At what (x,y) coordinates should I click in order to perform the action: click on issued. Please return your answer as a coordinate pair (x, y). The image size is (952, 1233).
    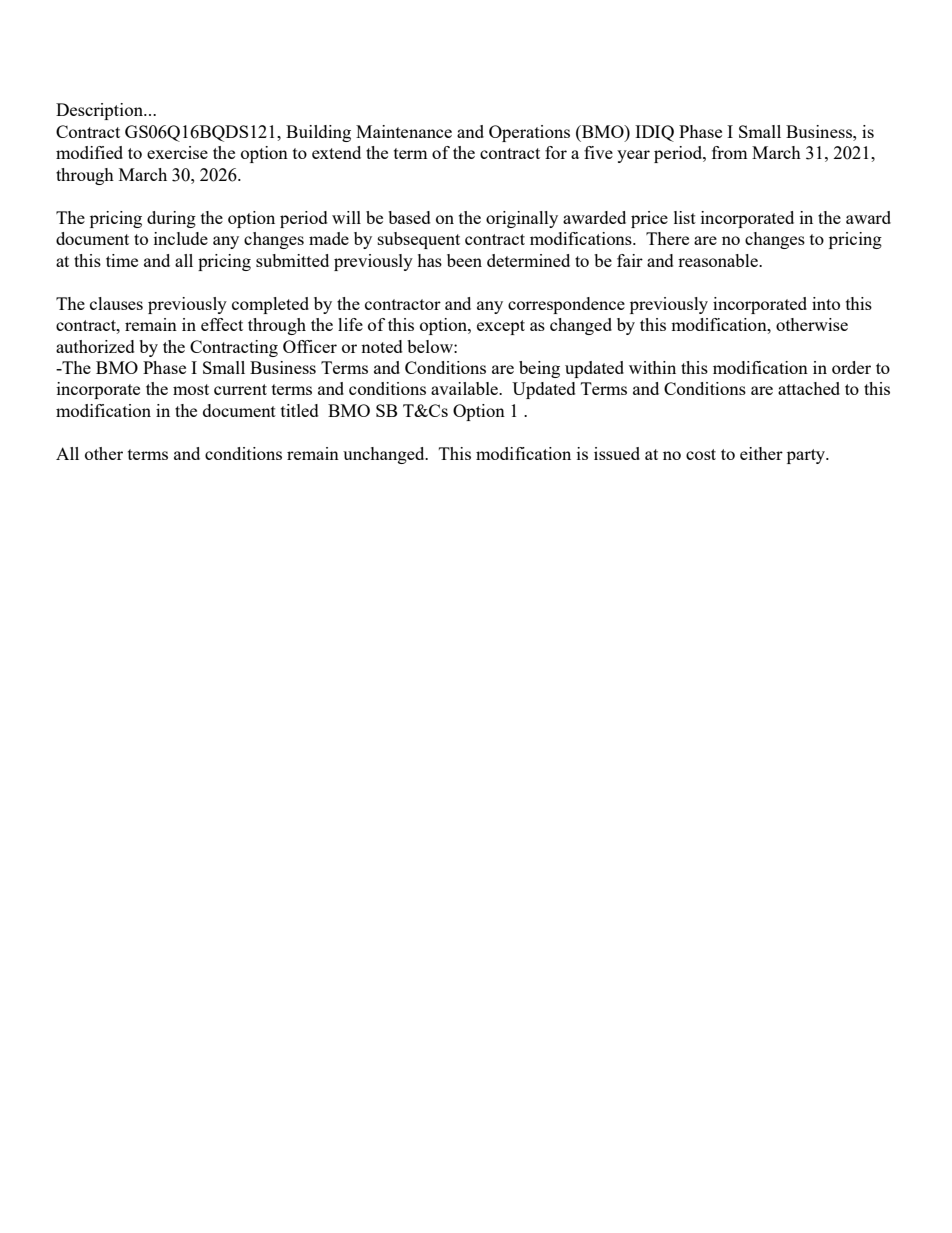
    Looking at the image, I should click on (617, 453).
